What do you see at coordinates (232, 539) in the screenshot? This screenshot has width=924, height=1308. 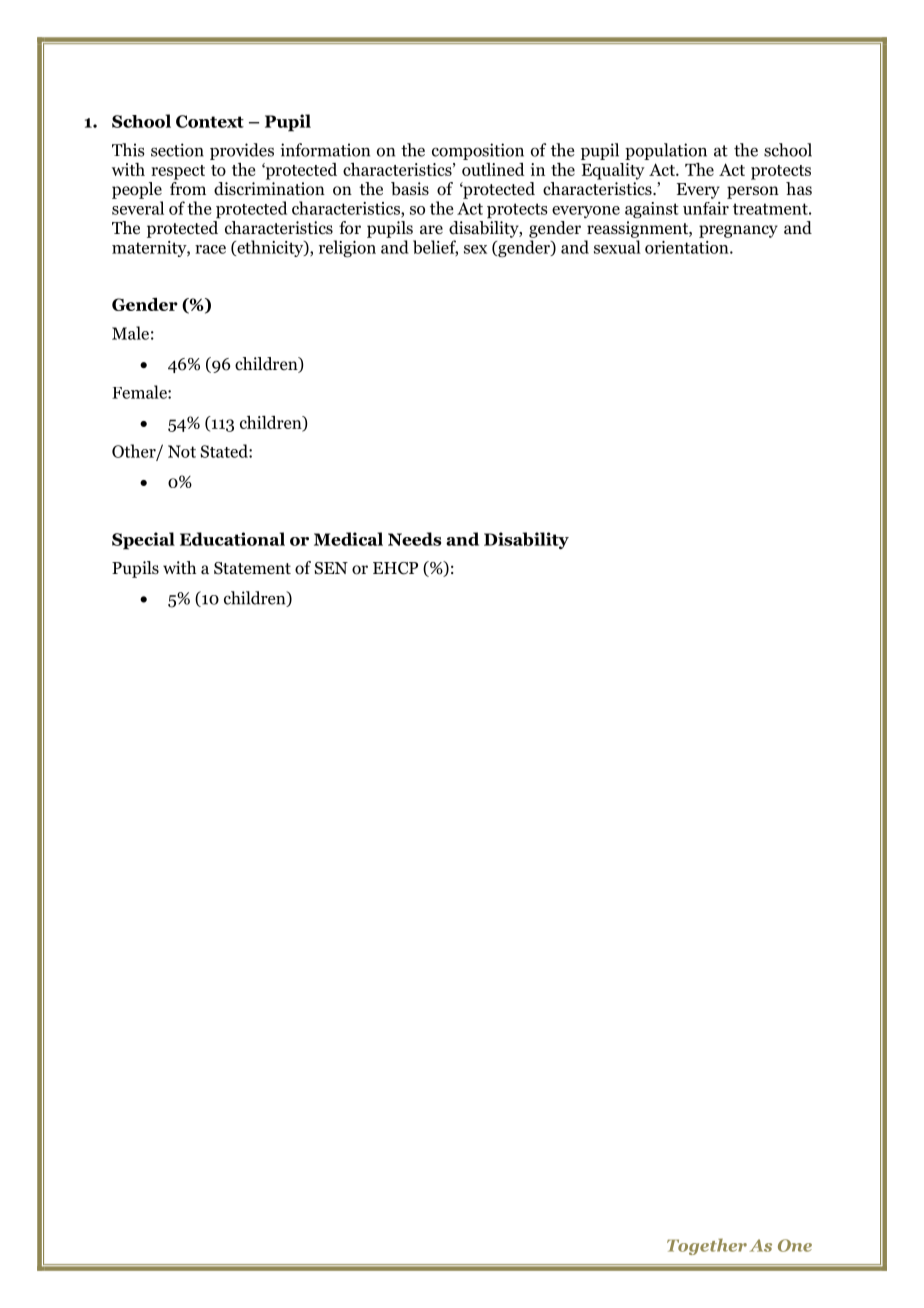 I see `Educational` at bounding box center [232, 539].
